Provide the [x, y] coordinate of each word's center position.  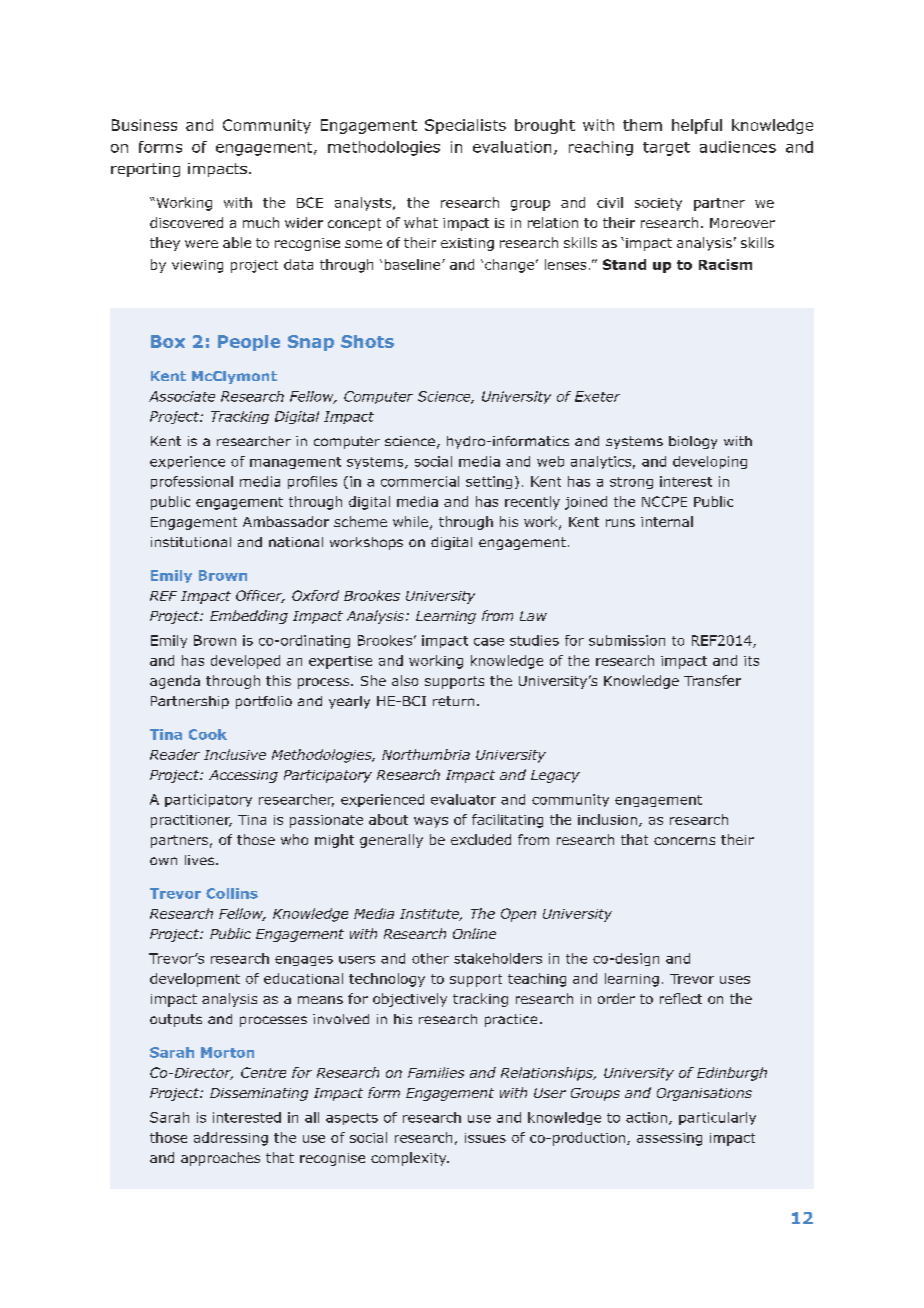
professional [192, 482]
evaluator [463, 799]
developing [710, 462]
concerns [684, 841]
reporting [145, 170]
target [666, 149]
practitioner [191, 821]
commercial [420, 481]
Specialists [465, 126]
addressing [231, 1139]
